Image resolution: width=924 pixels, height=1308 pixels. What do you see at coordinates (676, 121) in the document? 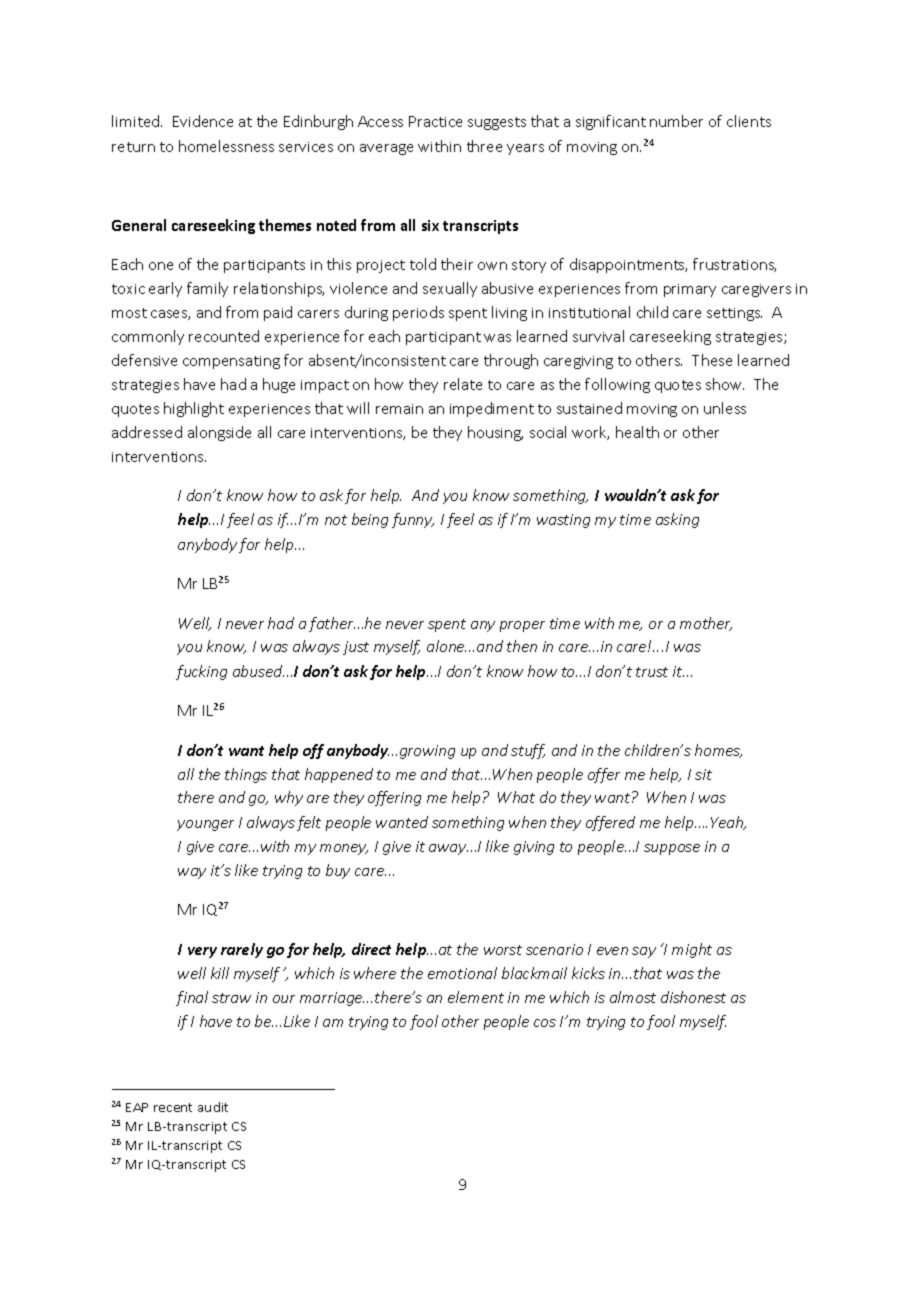
I see `number` at bounding box center [676, 121].
